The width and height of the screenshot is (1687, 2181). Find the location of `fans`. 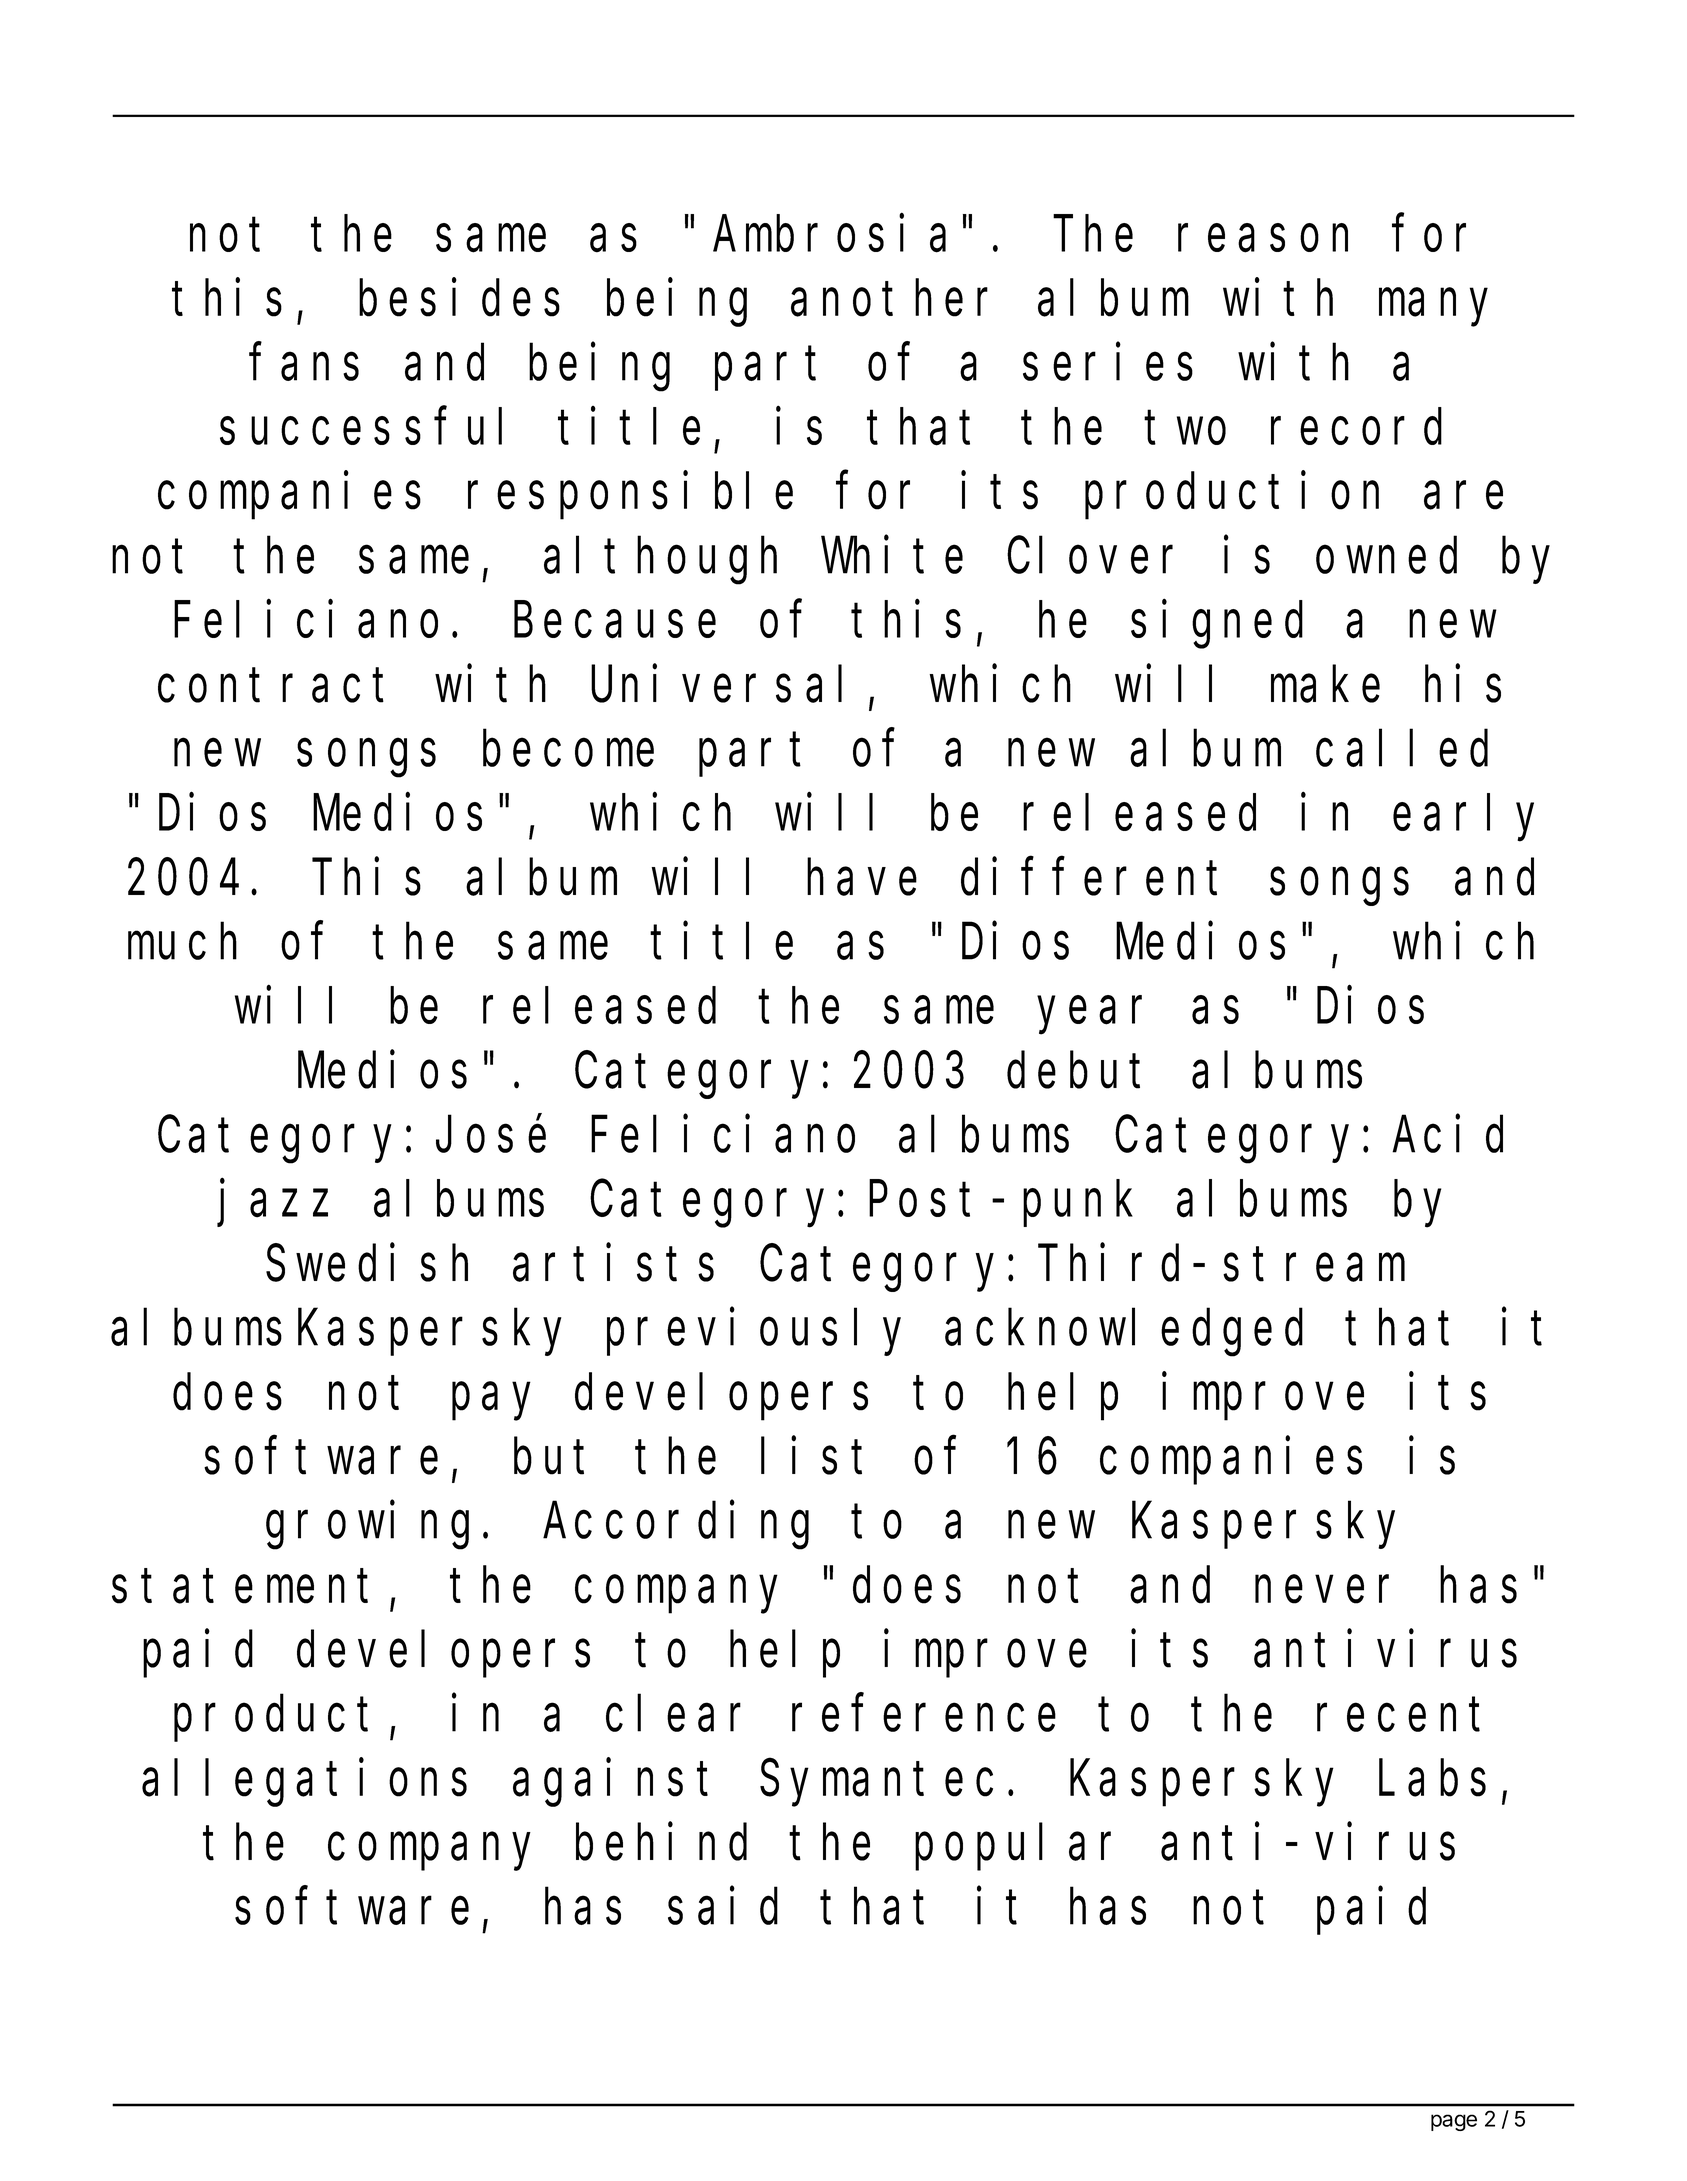

fans is located at coordinates (305, 363).
